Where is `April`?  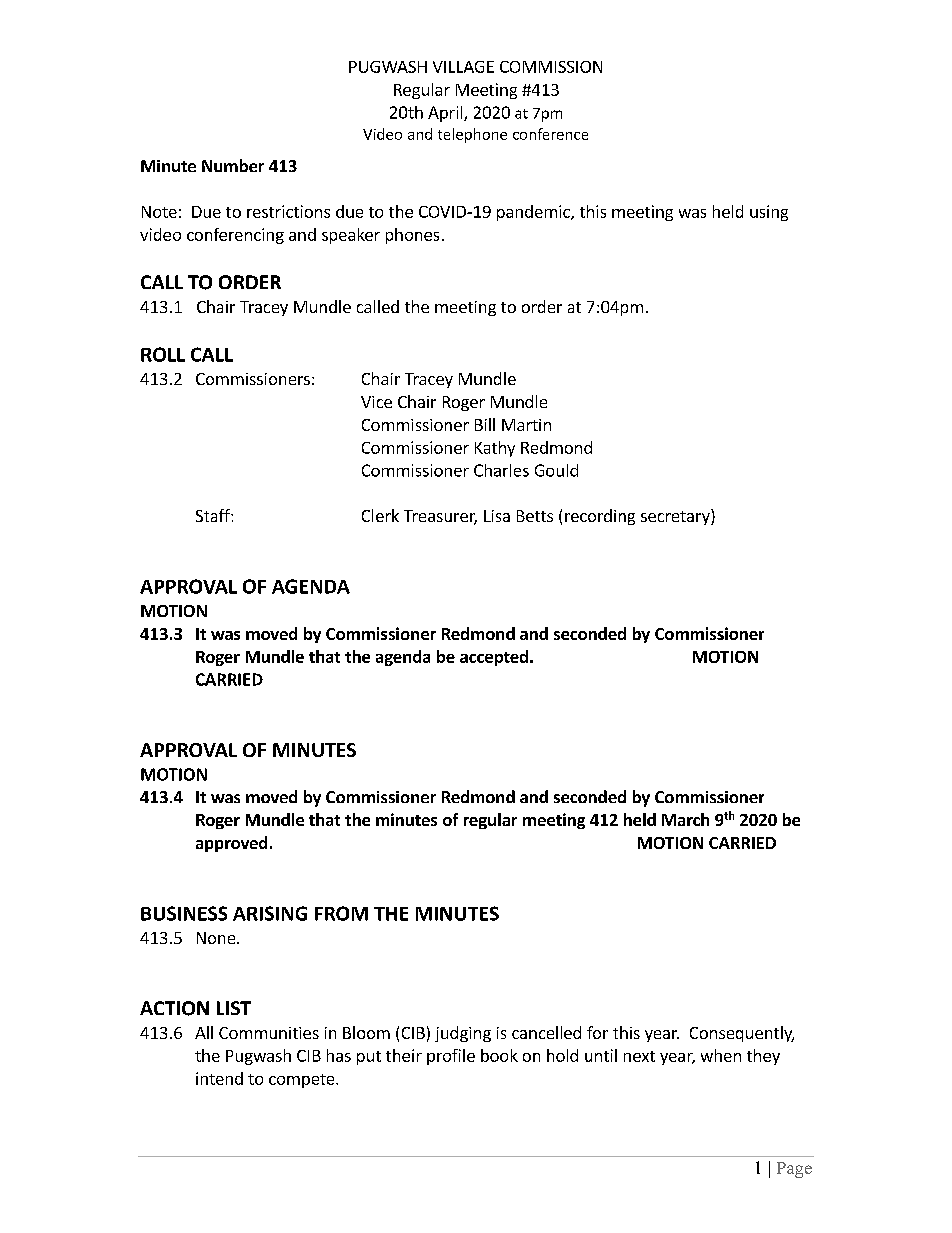
April is located at coordinates (446, 114).
